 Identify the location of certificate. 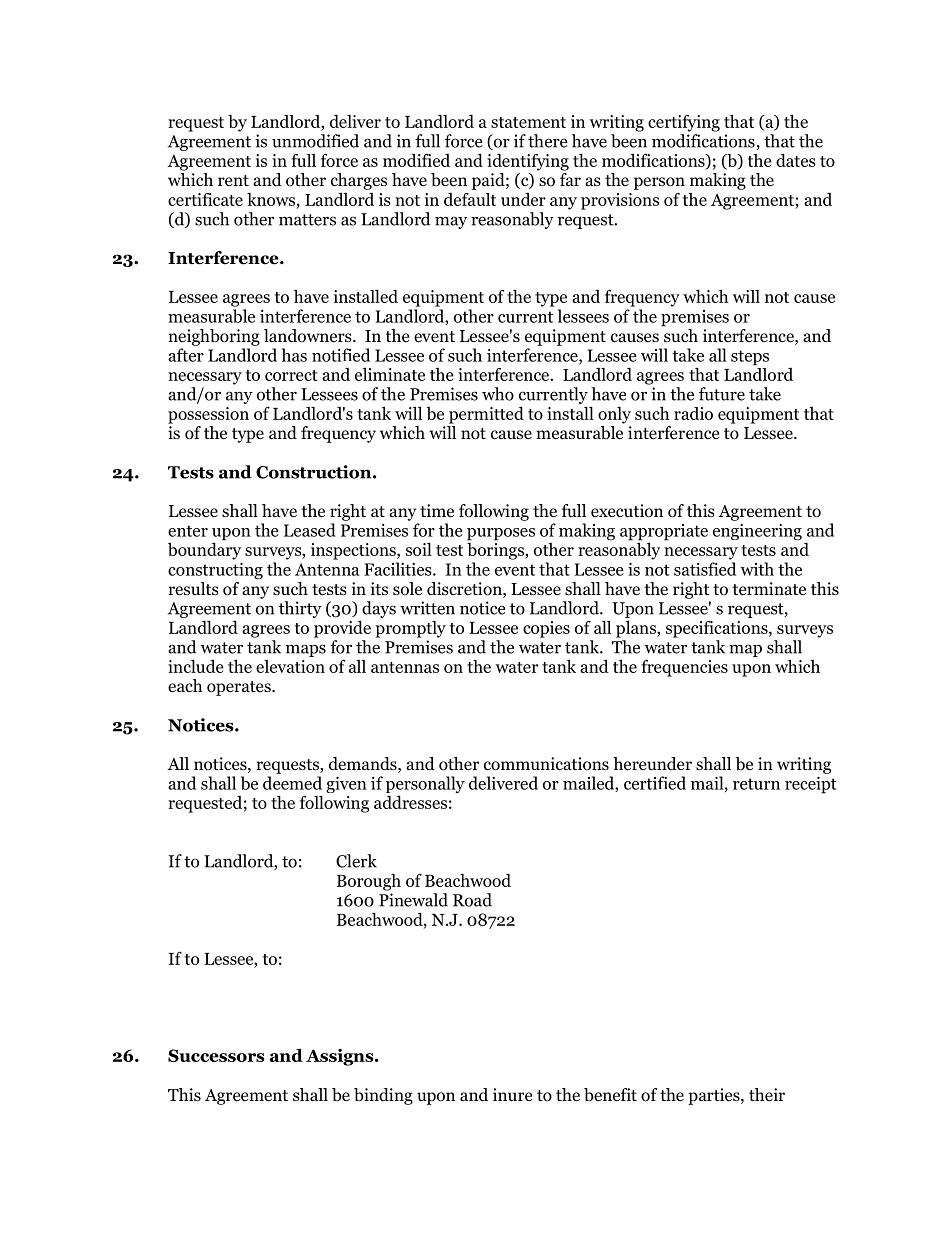
(205, 199).
